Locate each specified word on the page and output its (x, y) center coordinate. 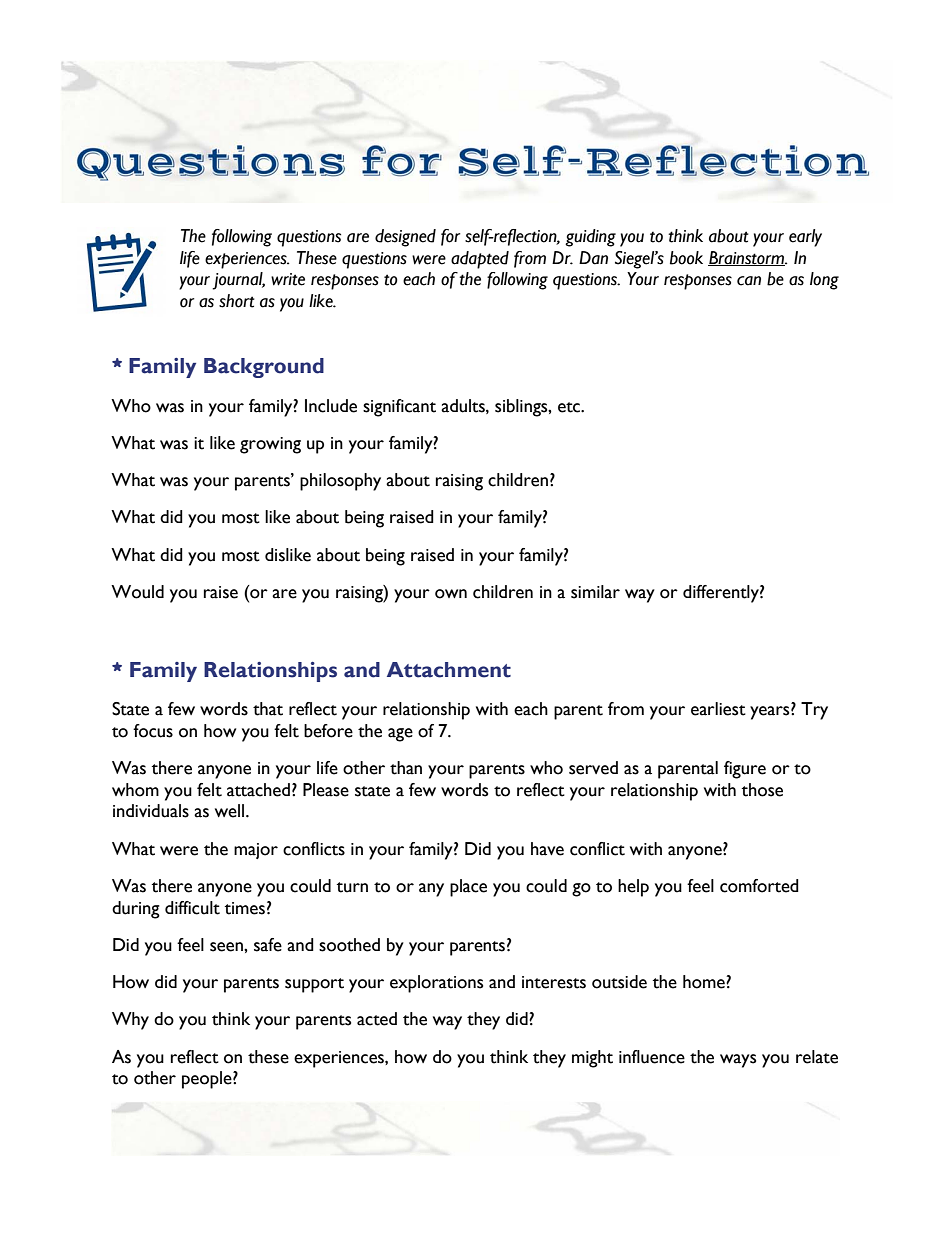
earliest (718, 709)
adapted (480, 260)
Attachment (449, 670)
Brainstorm (747, 258)
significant (399, 408)
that (268, 709)
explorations (436, 984)
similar (595, 592)
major (256, 851)
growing (270, 445)
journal (238, 281)
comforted (759, 886)
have (547, 849)
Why (130, 1021)
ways (738, 1061)
